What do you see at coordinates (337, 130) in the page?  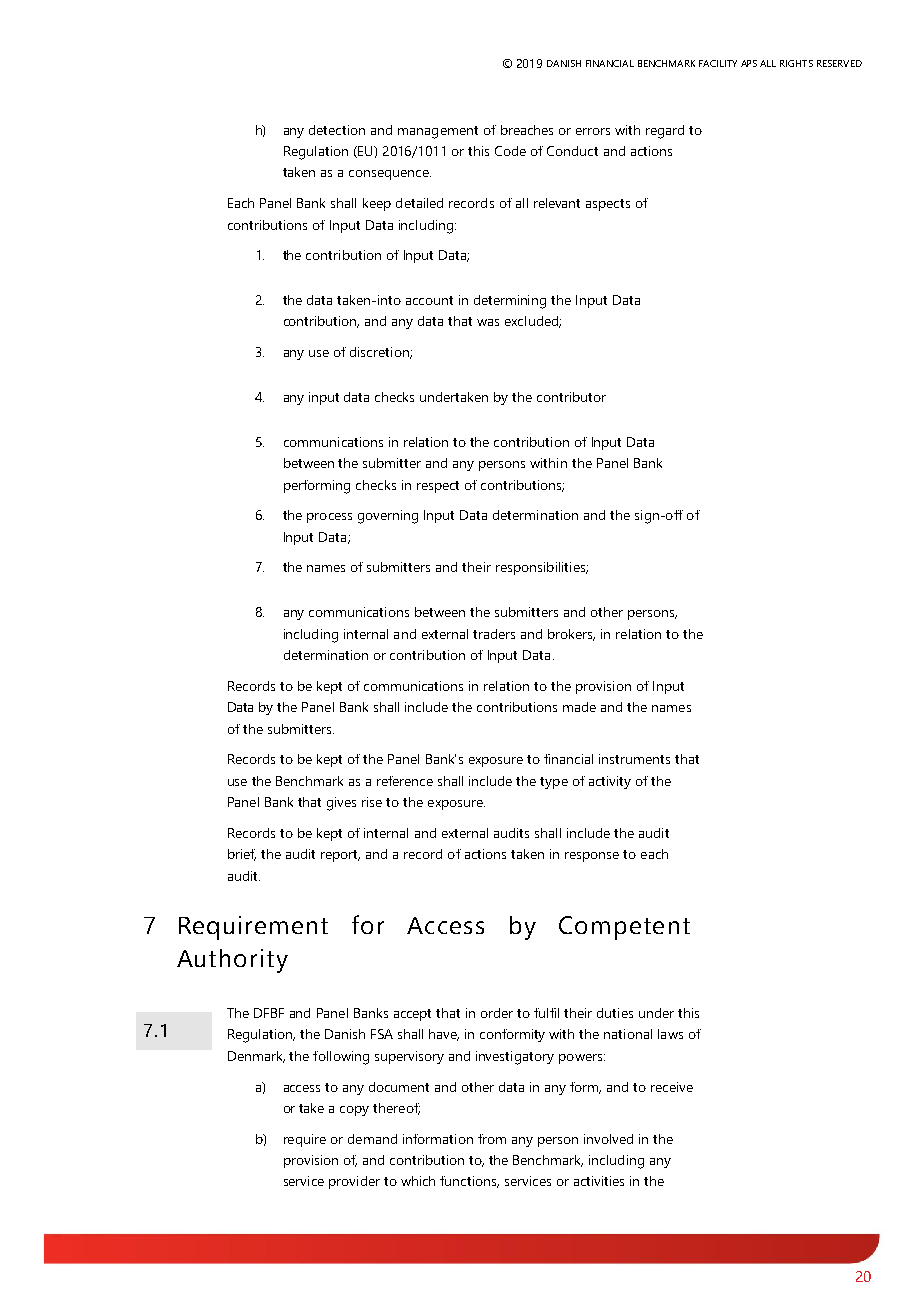 I see `detection` at bounding box center [337, 130].
